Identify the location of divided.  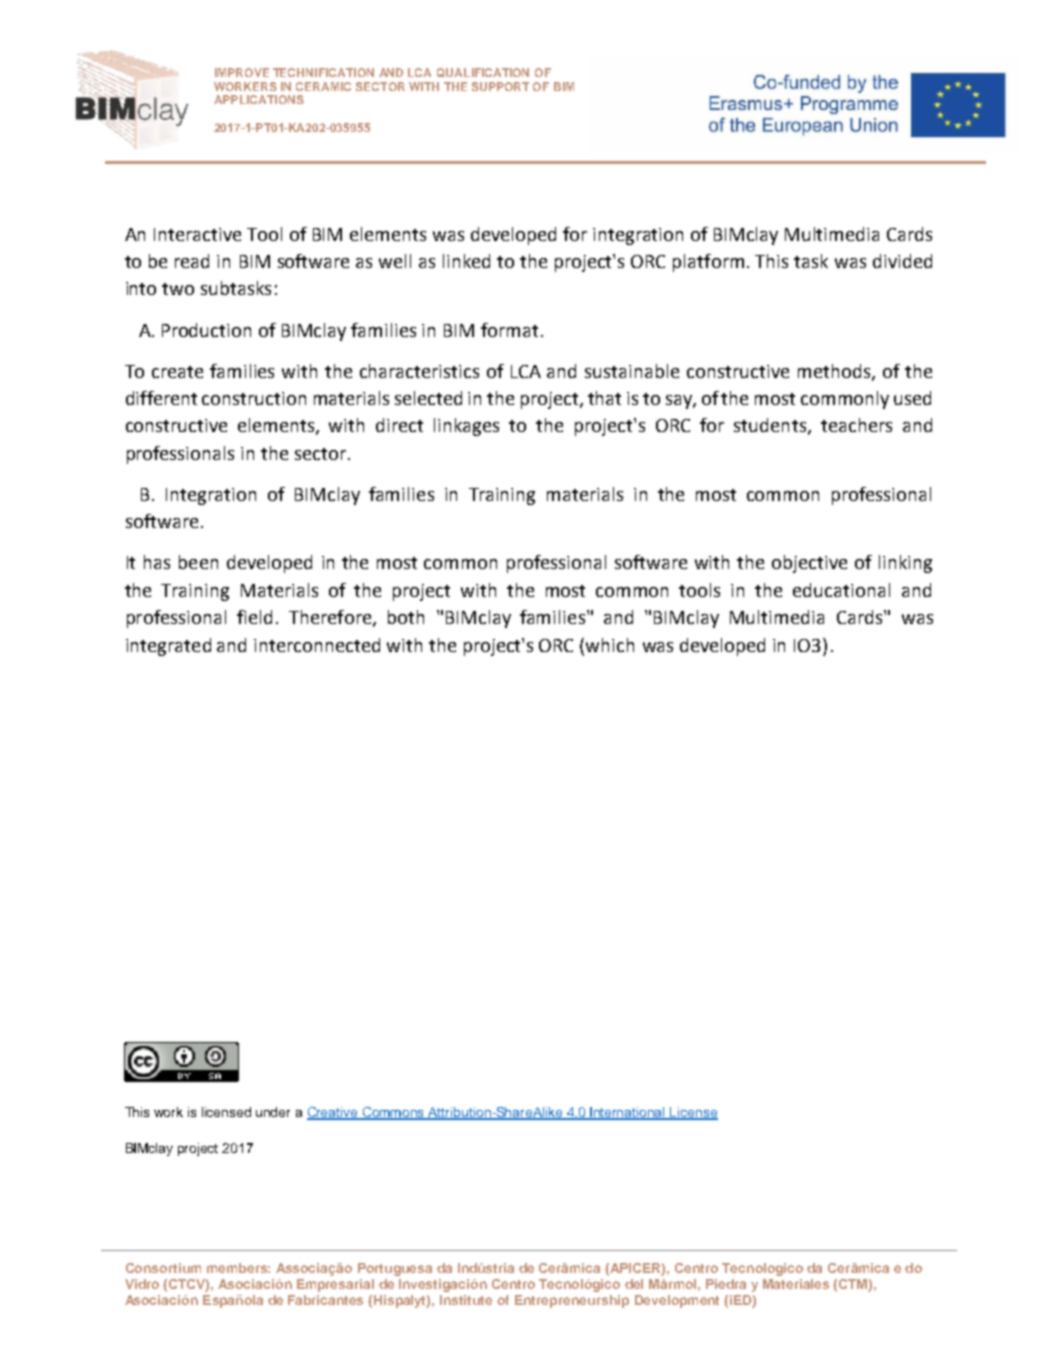
(902, 261).
